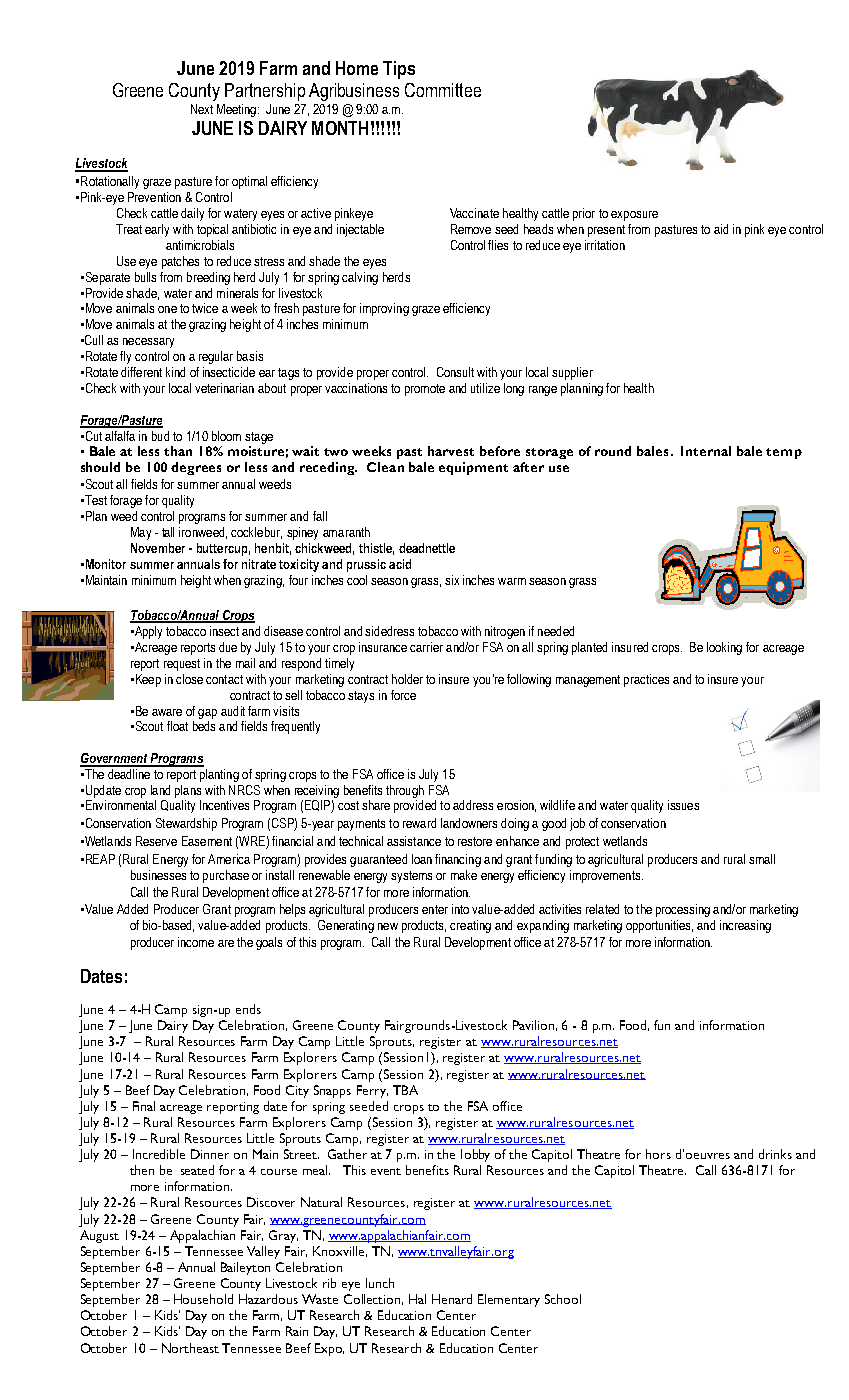 The image size is (849, 1400). I want to click on aware, so click(167, 712).
